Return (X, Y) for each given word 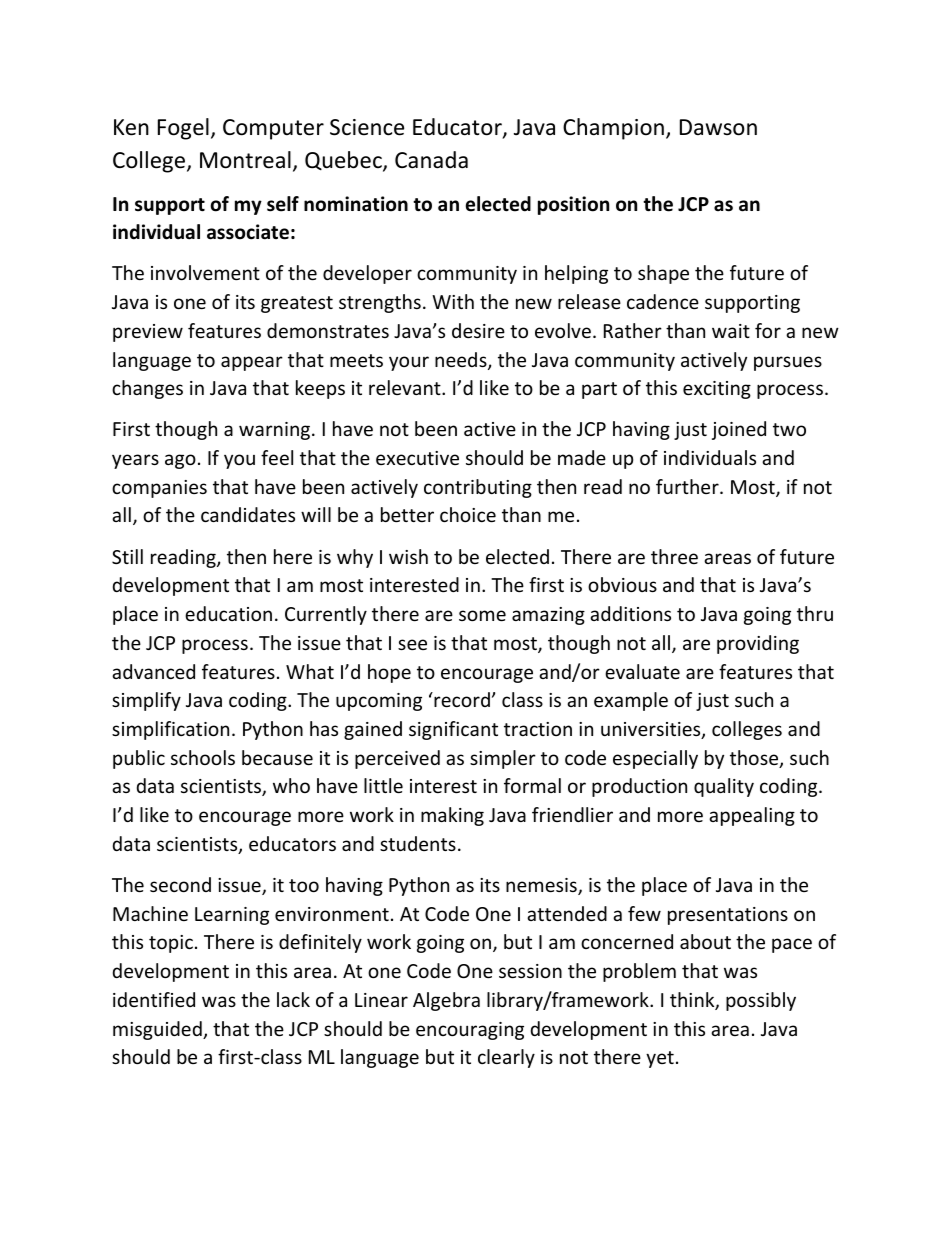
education (228, 613)
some (482, 615)
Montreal (245, 160)
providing (758, 644)
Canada (431, 160)
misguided (158, 1030)
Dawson (718, 127)
